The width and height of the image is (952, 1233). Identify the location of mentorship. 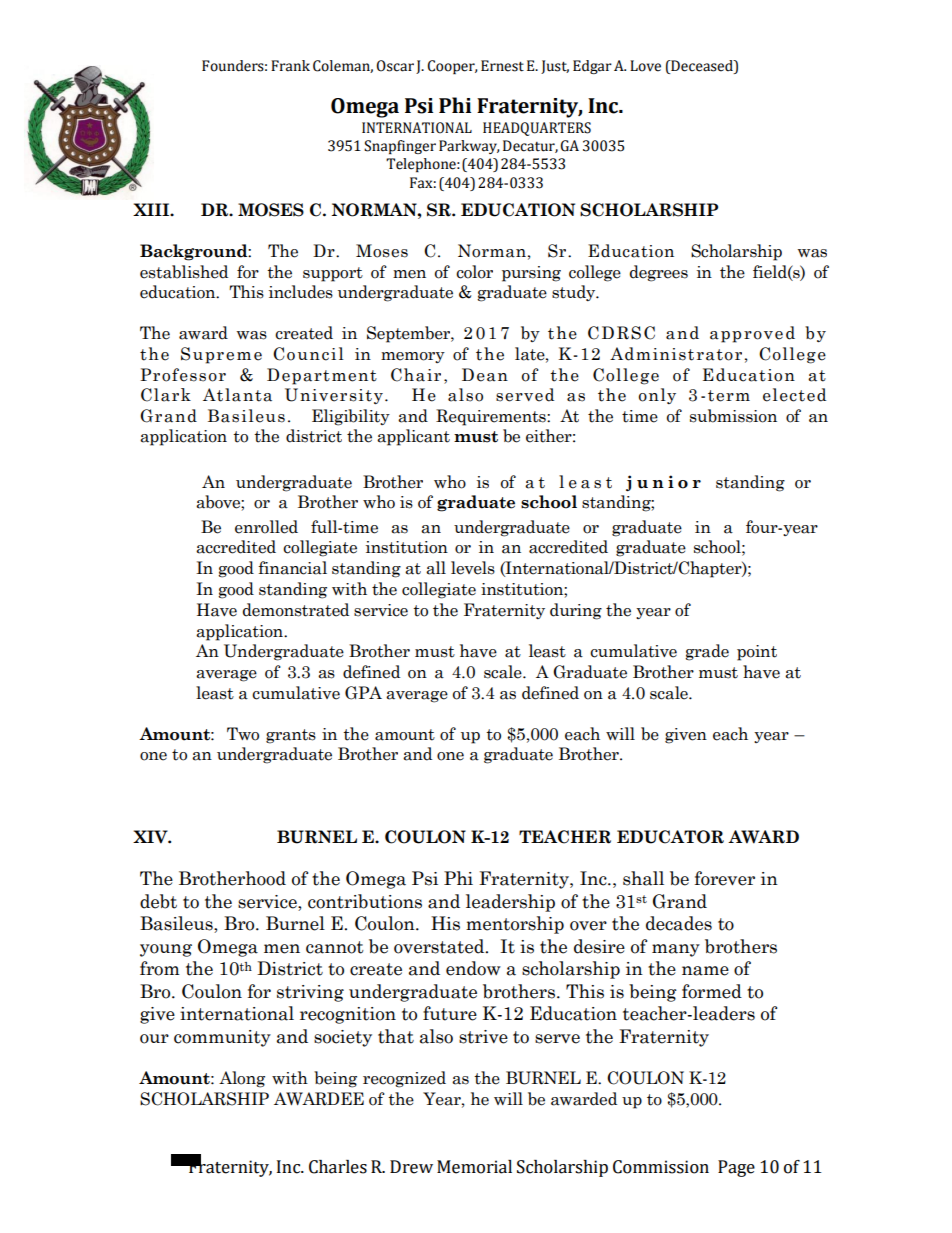
(515, 925).
